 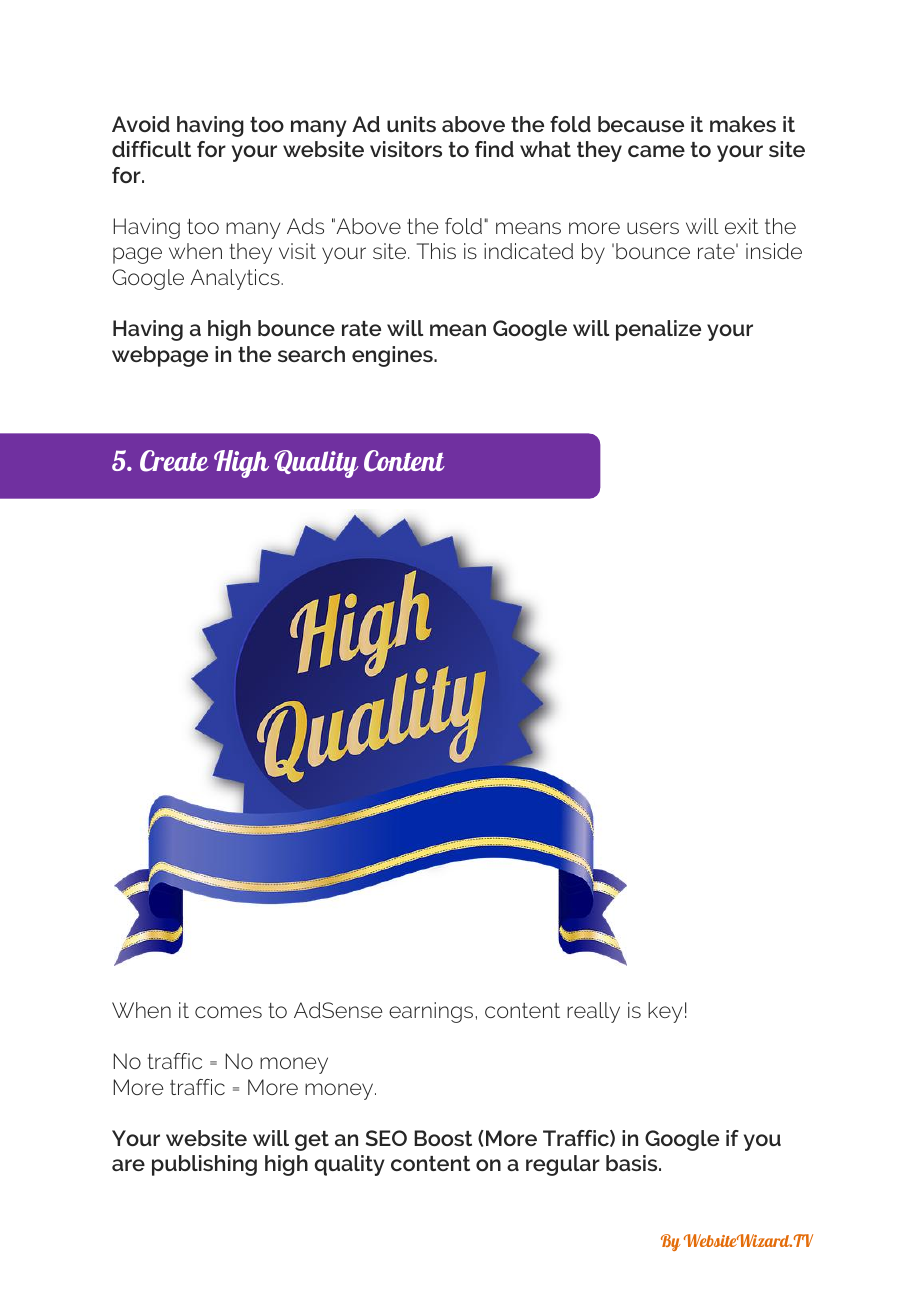 What do you see at coordinates (174, 461) in the document?
I see `Create` at bounding box center [174, 461].
